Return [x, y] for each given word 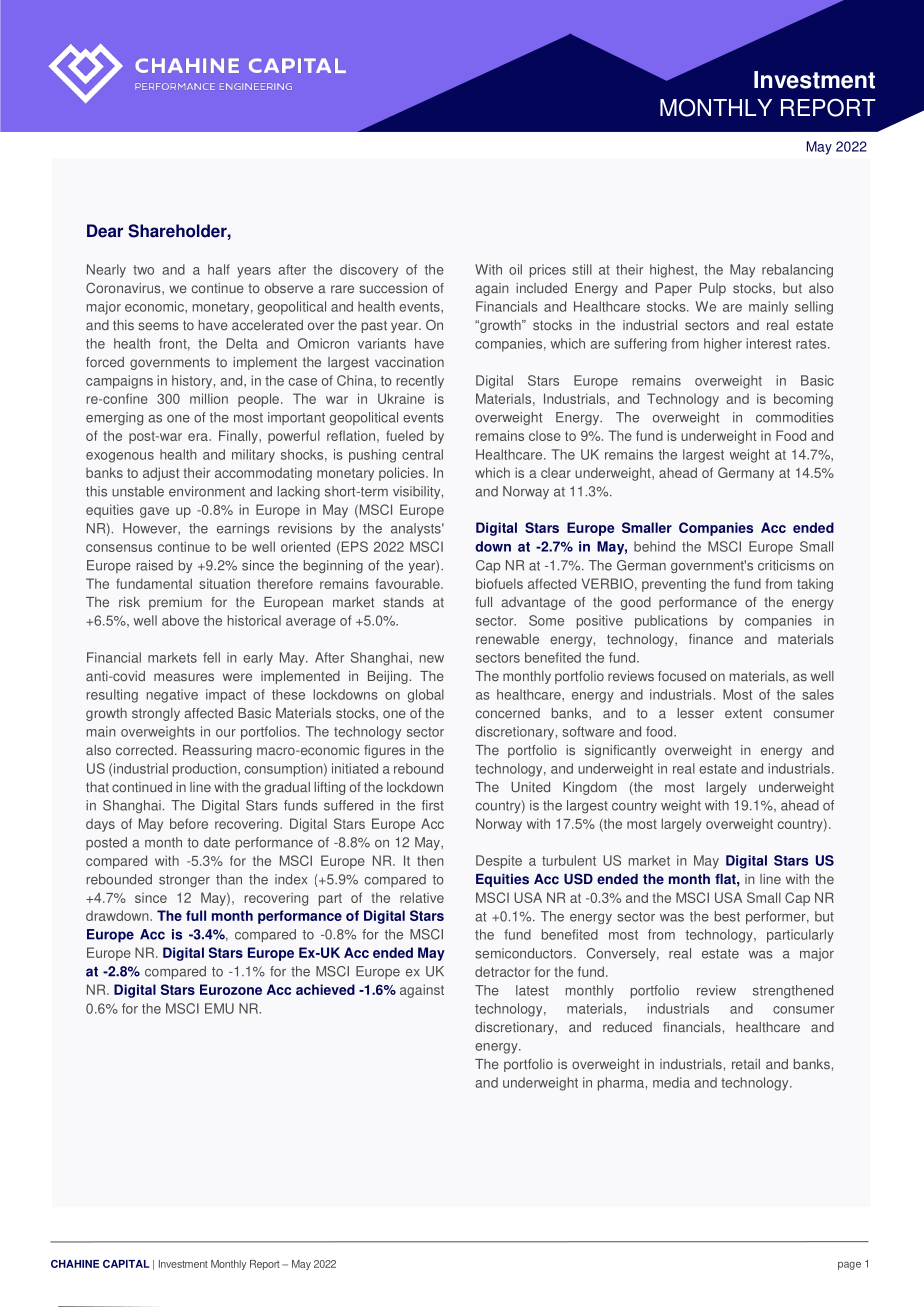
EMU [219, 1008]
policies [403, 474]
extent [743, 714]
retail [746, 1064]
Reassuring [217, 751]
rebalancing [797, 271]
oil [515, 269]
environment [207, 491]
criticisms [786, 565]
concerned [508, 713]
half [219, 269]
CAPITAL [126, 1264]
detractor [502, 971]
